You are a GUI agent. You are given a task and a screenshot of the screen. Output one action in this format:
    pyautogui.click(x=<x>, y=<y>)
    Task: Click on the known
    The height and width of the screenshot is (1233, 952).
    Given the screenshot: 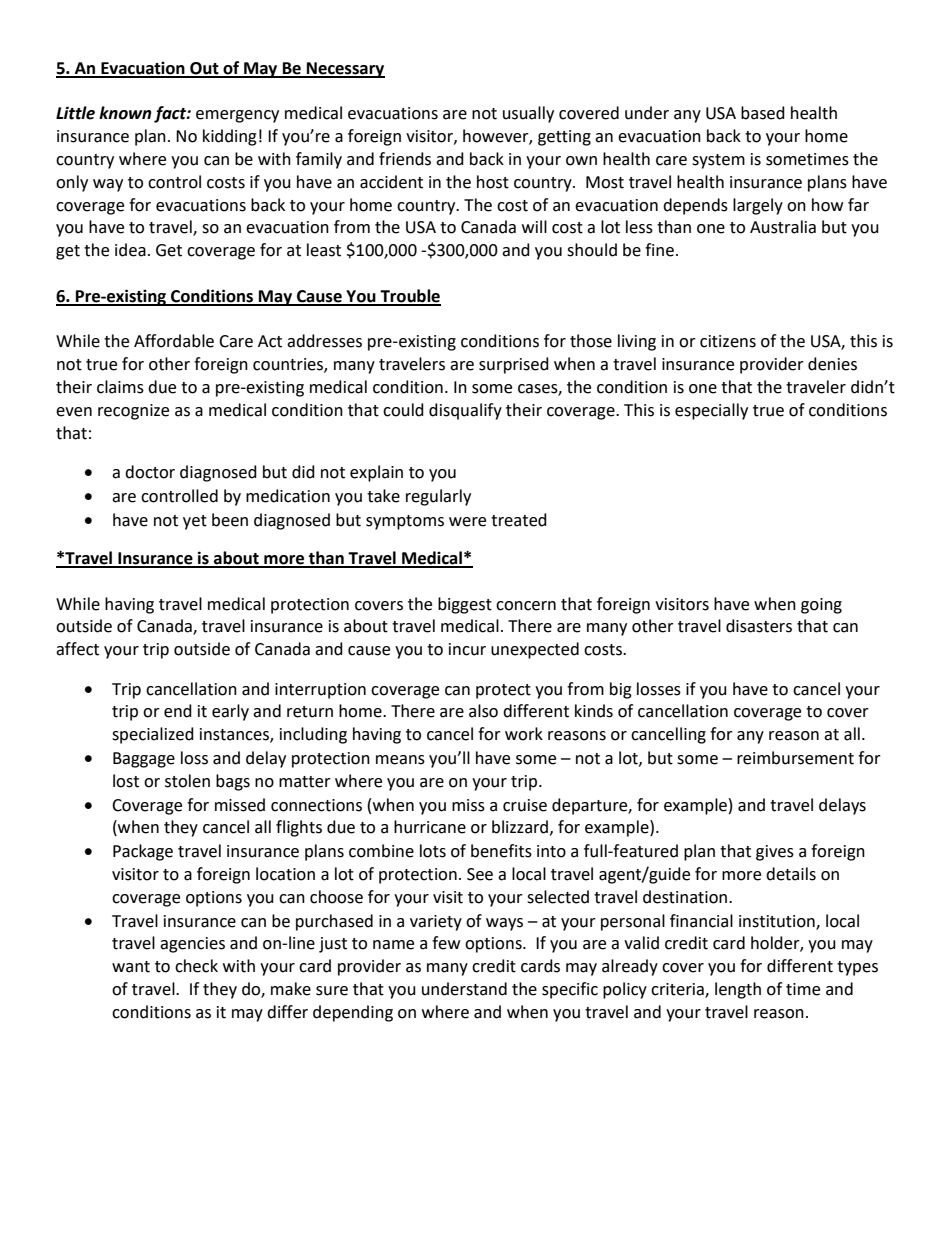 What is the action you would take?
    pyautogui.click(x=125, y=113)
